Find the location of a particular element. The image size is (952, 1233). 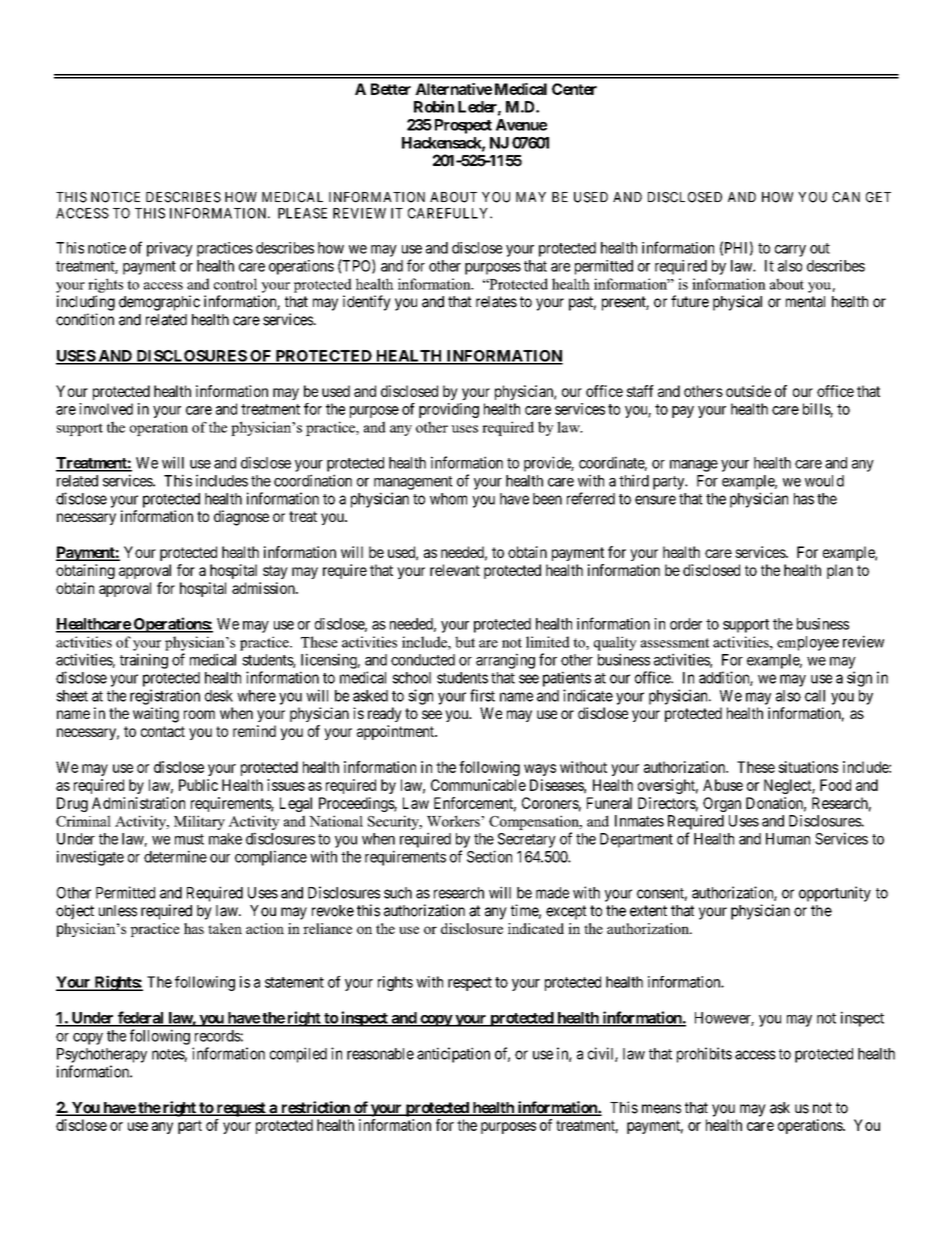

PLEASE is located at coordinates (302, 213).
